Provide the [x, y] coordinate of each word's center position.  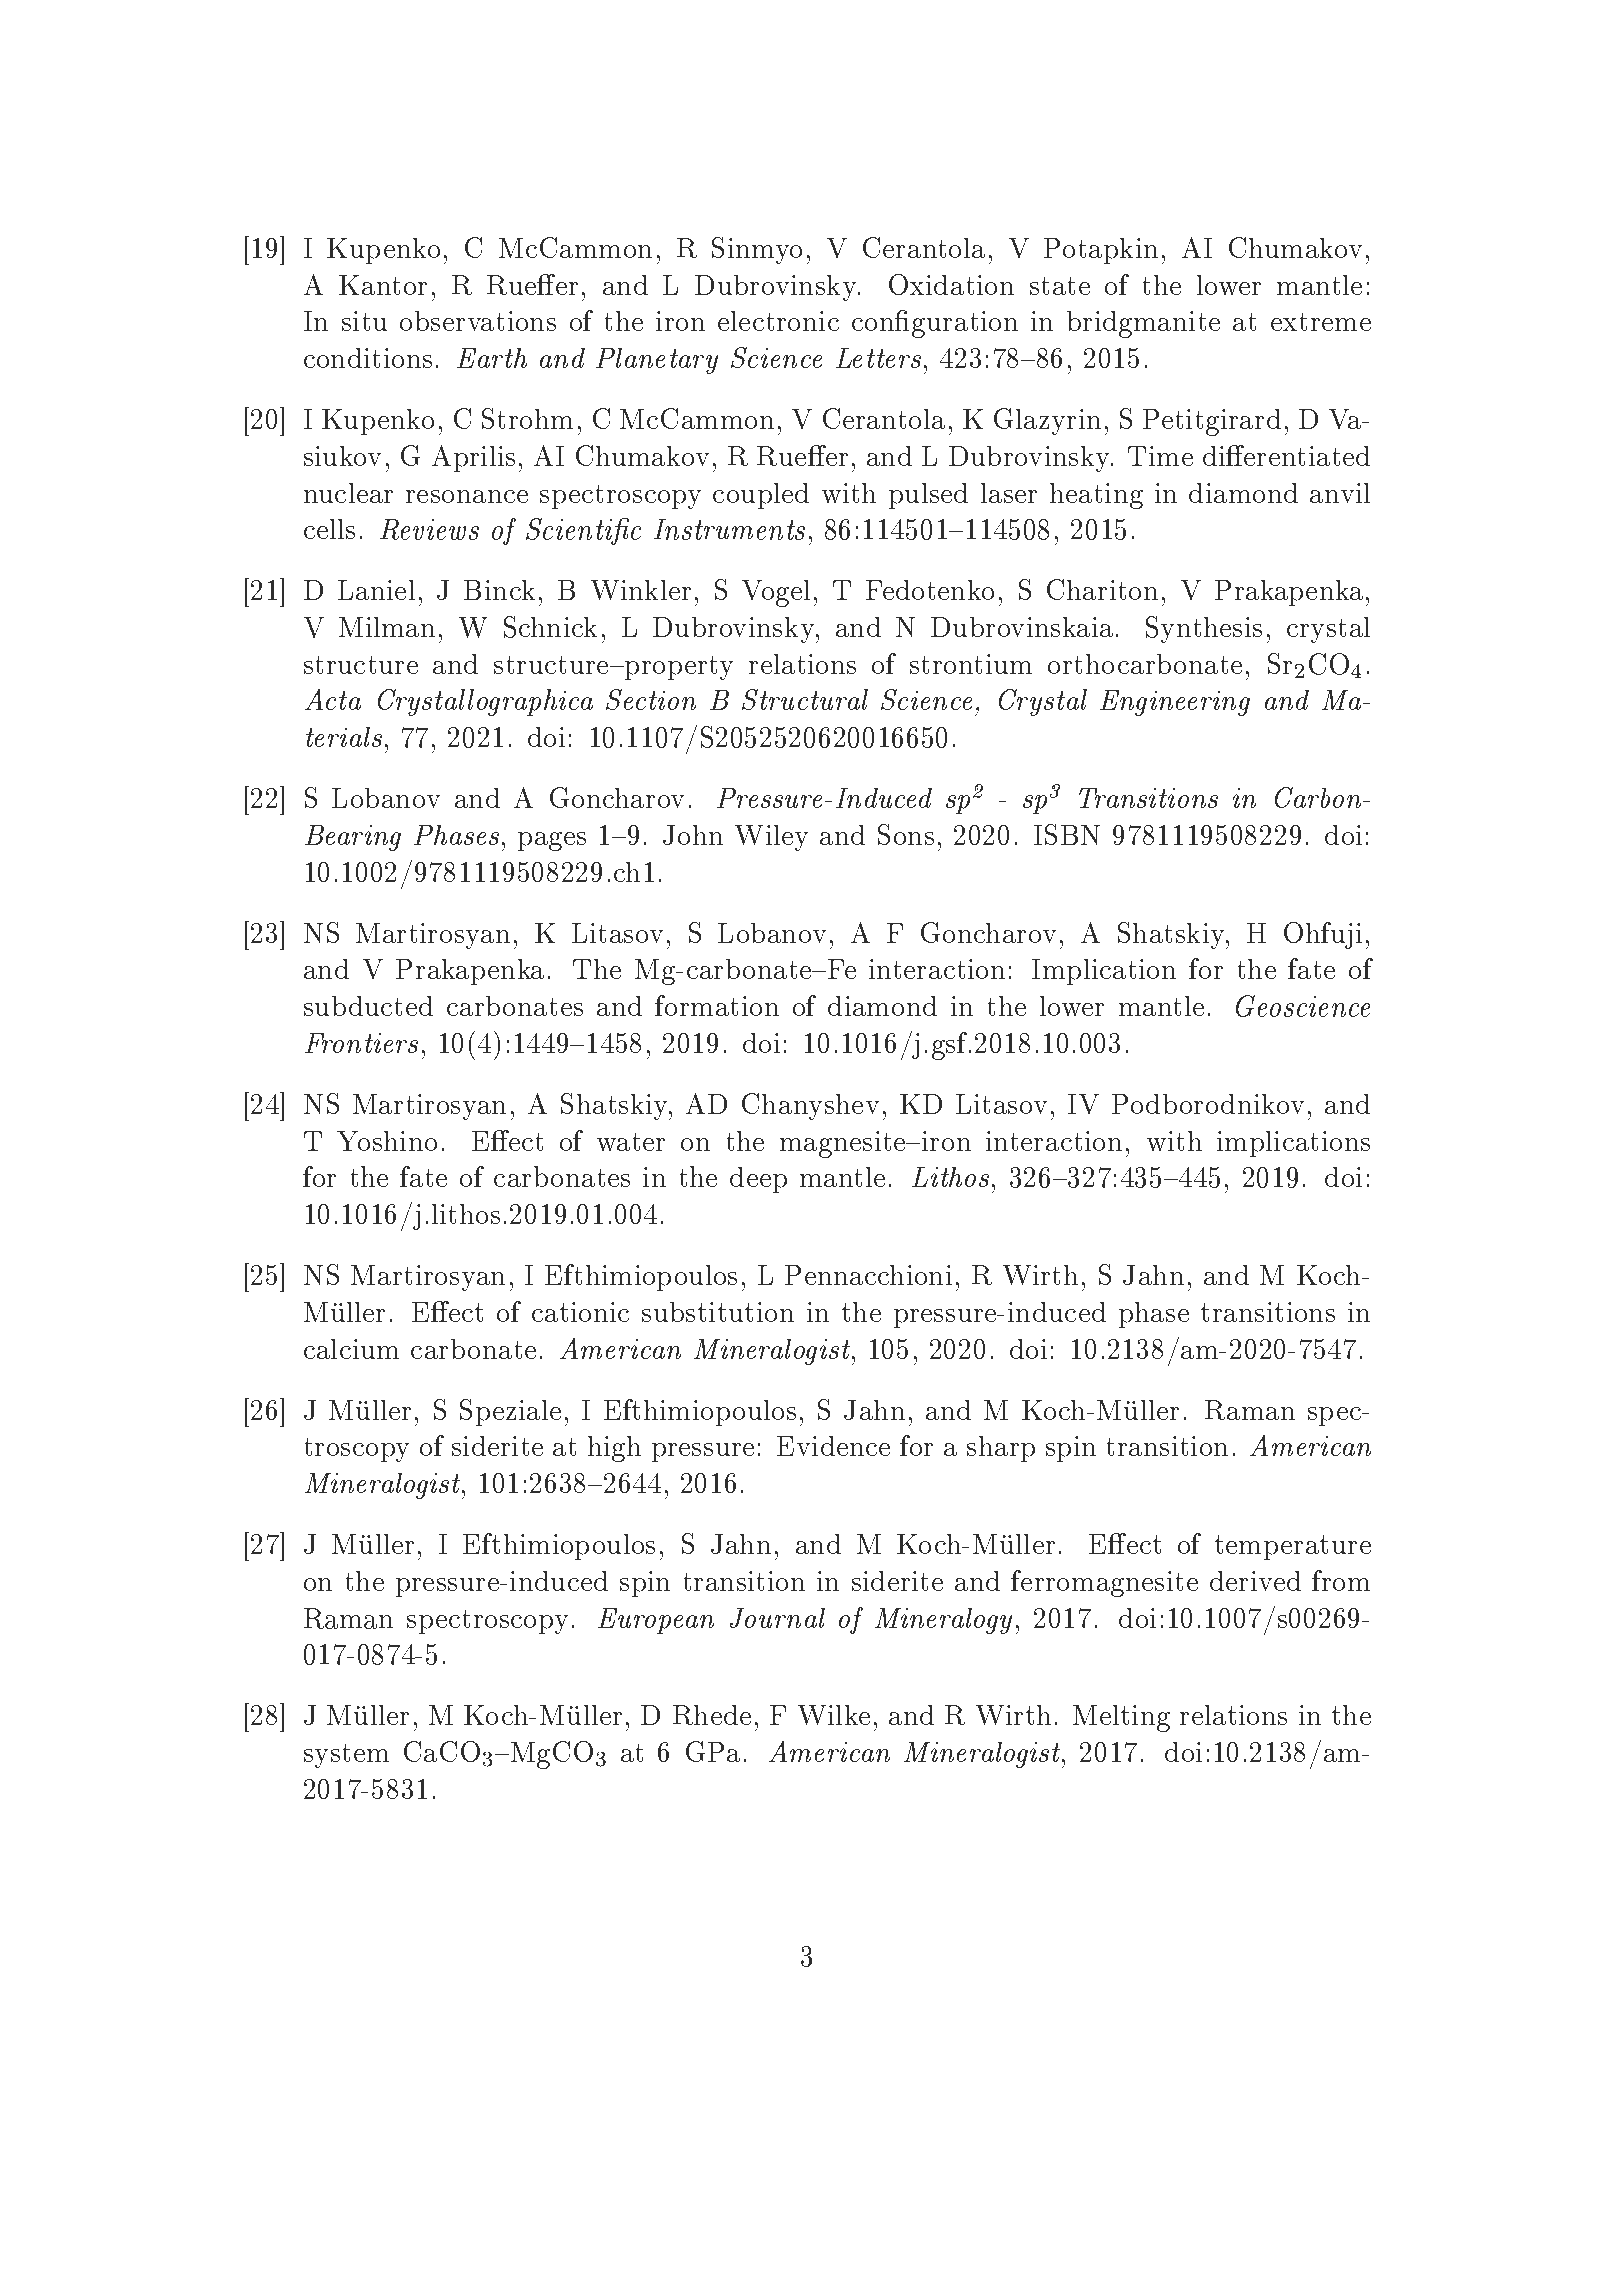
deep [758, 1180]
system [346, 1756]
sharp [1001, 1449]
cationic [580, 1312]
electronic [778, 321]
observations [478, 321]
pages [552, 841]
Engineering [1175, 703]
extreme [1321, 322]
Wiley [771, 838]
